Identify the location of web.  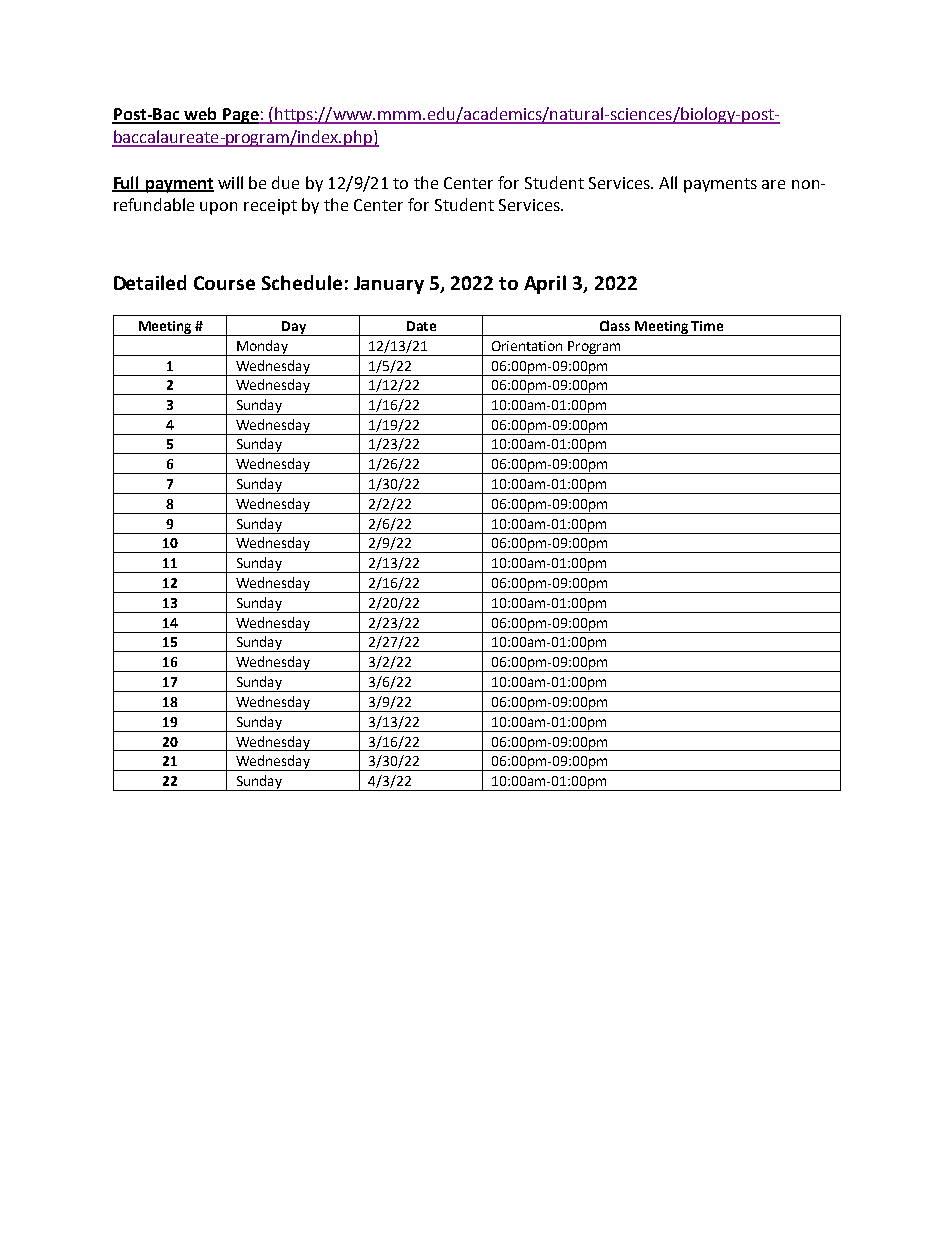
(200, 115).
